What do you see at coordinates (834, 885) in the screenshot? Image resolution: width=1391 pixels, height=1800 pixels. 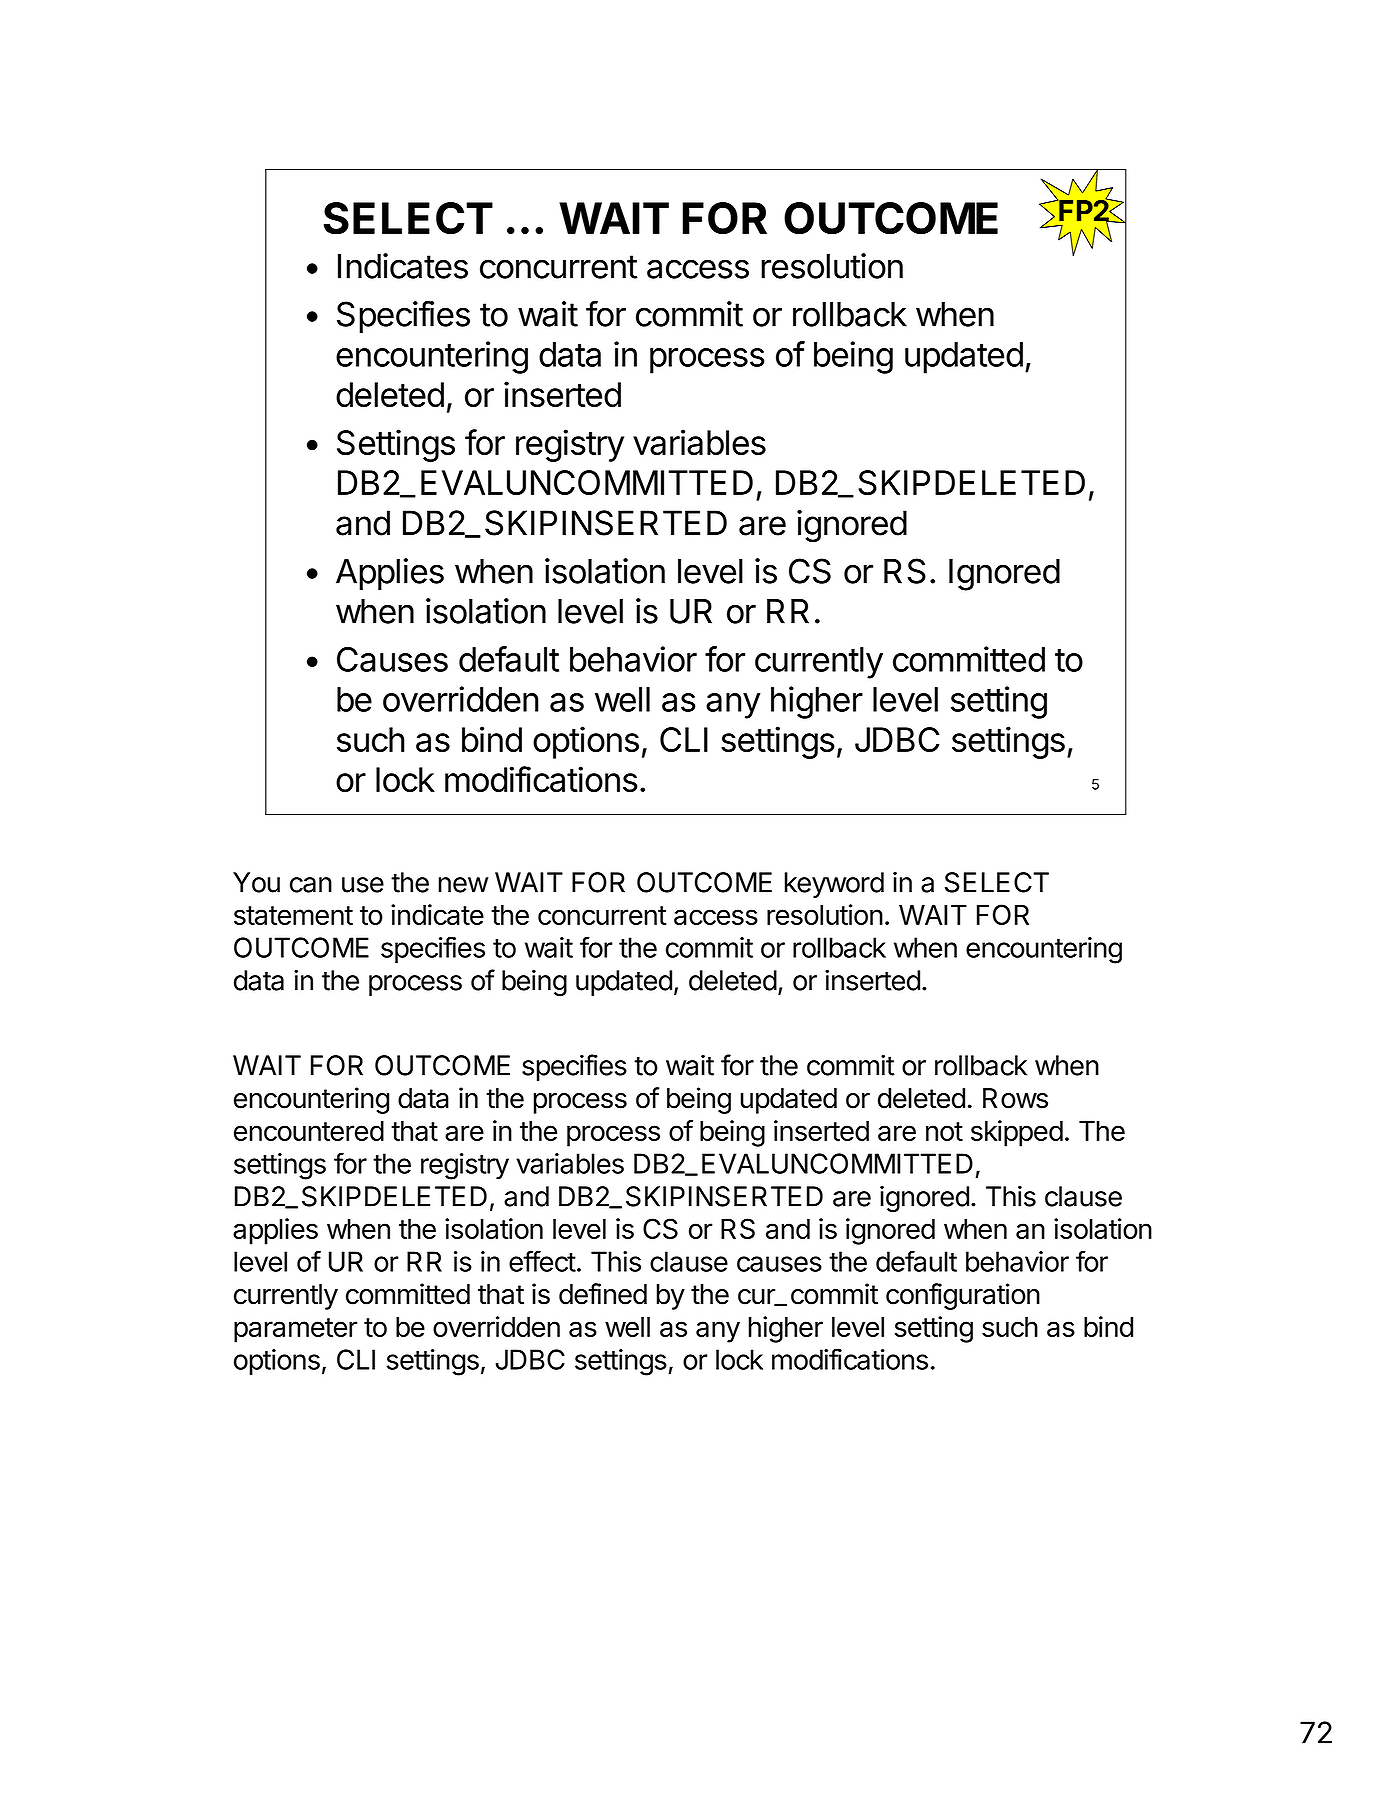 I see `keyword` at bounding box center [834, 885].
